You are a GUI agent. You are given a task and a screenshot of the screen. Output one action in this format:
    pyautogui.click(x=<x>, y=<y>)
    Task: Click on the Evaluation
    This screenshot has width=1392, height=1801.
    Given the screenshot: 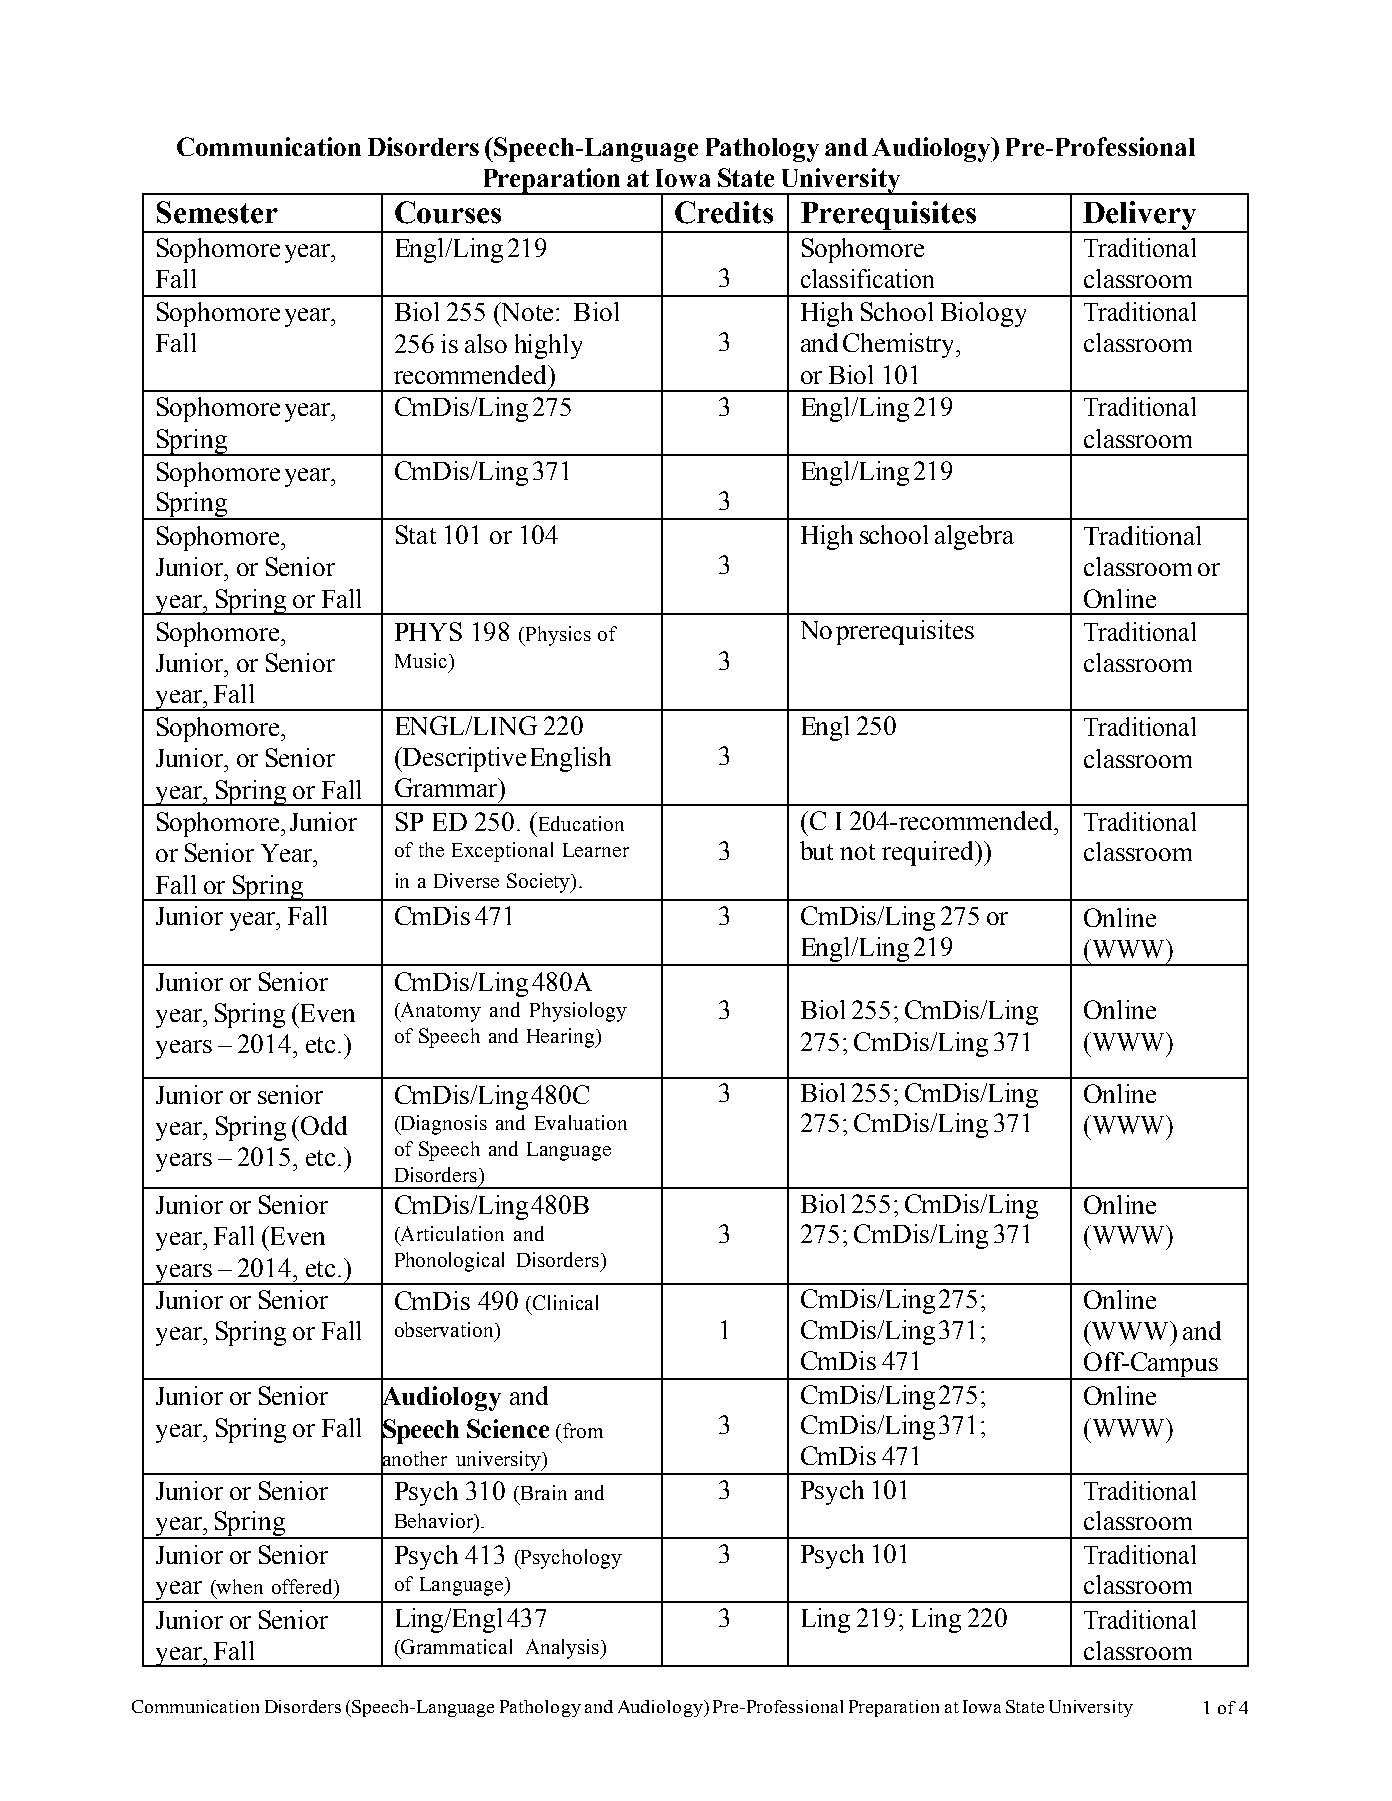 What is the action you would take?
    pyautogui.click(x=581, y=1122)
